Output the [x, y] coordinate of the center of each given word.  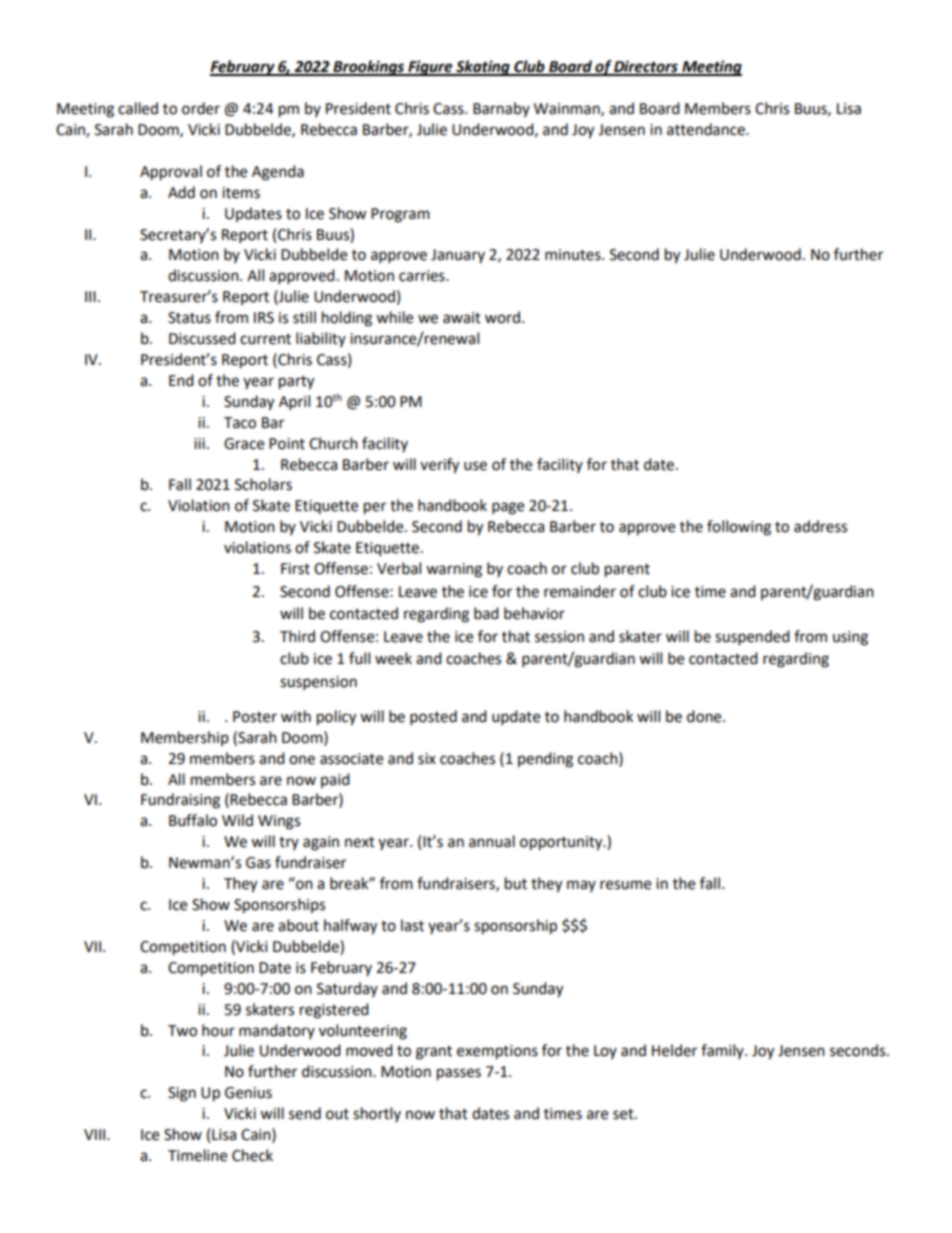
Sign [182, 1094]
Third [297, 636]
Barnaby [501, 109]
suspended [752, 638]
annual [492, 841]
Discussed [202, 338]
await [462, 318]
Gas [258, 863]
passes [459, 1074]
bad [486, 613]
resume [625, 885]
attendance [707, 129]
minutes [574, 255]
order [201, 108]
